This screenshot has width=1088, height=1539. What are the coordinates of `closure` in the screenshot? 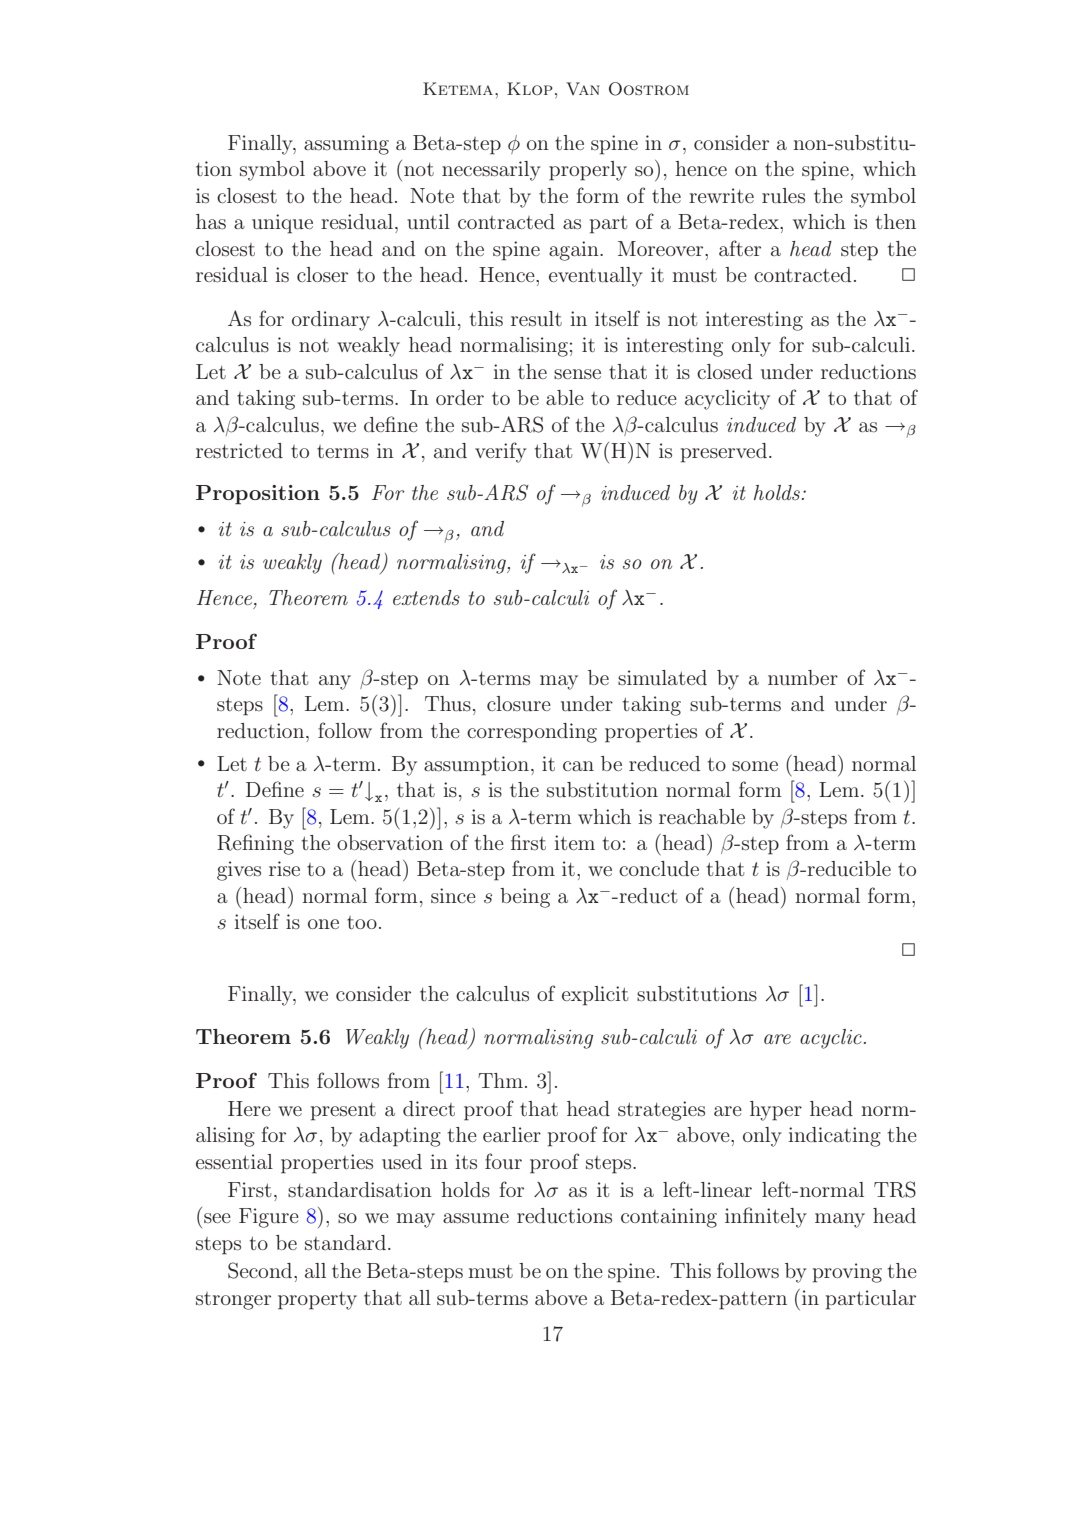 It's located at (519, 704).
